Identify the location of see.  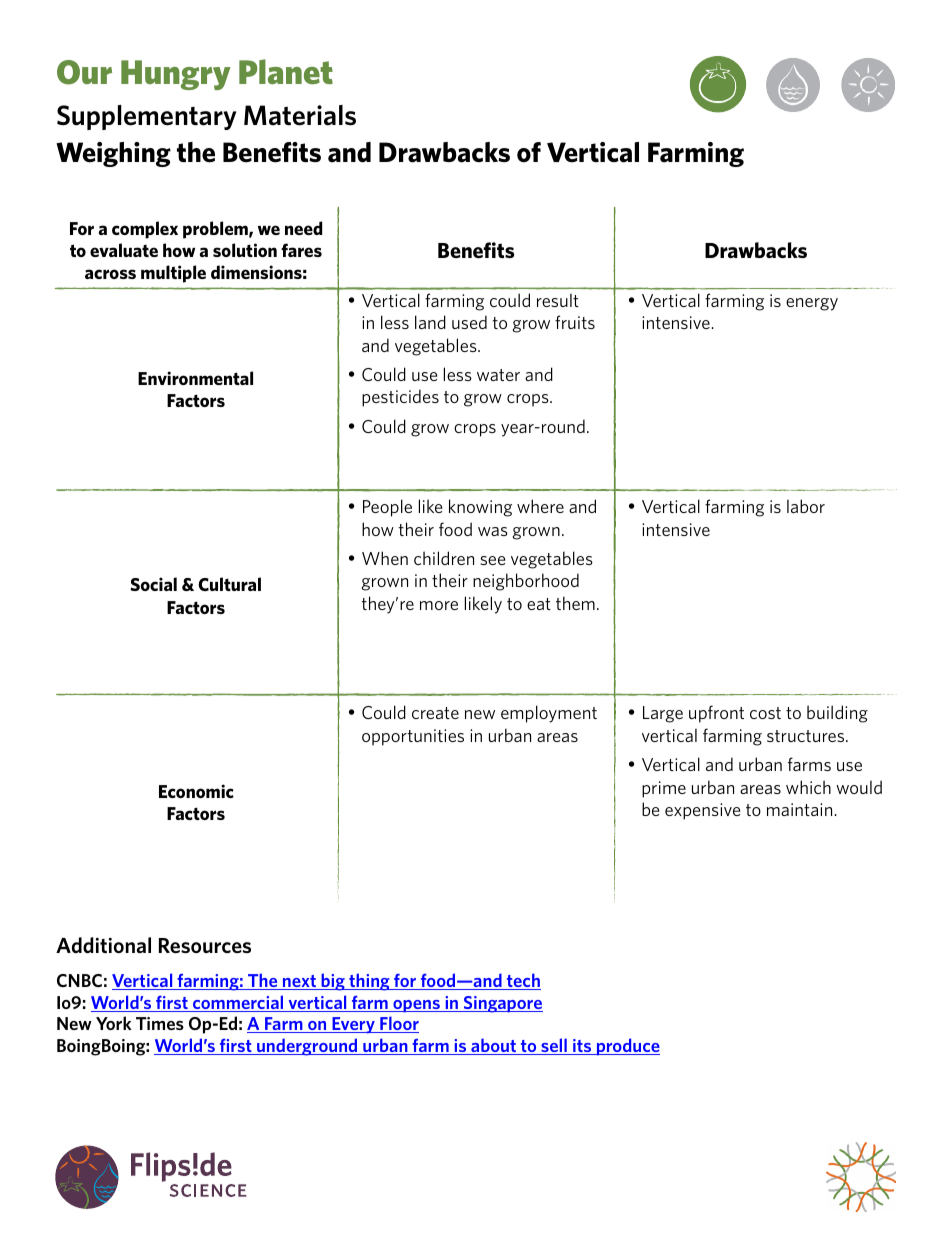
(492, 560).
